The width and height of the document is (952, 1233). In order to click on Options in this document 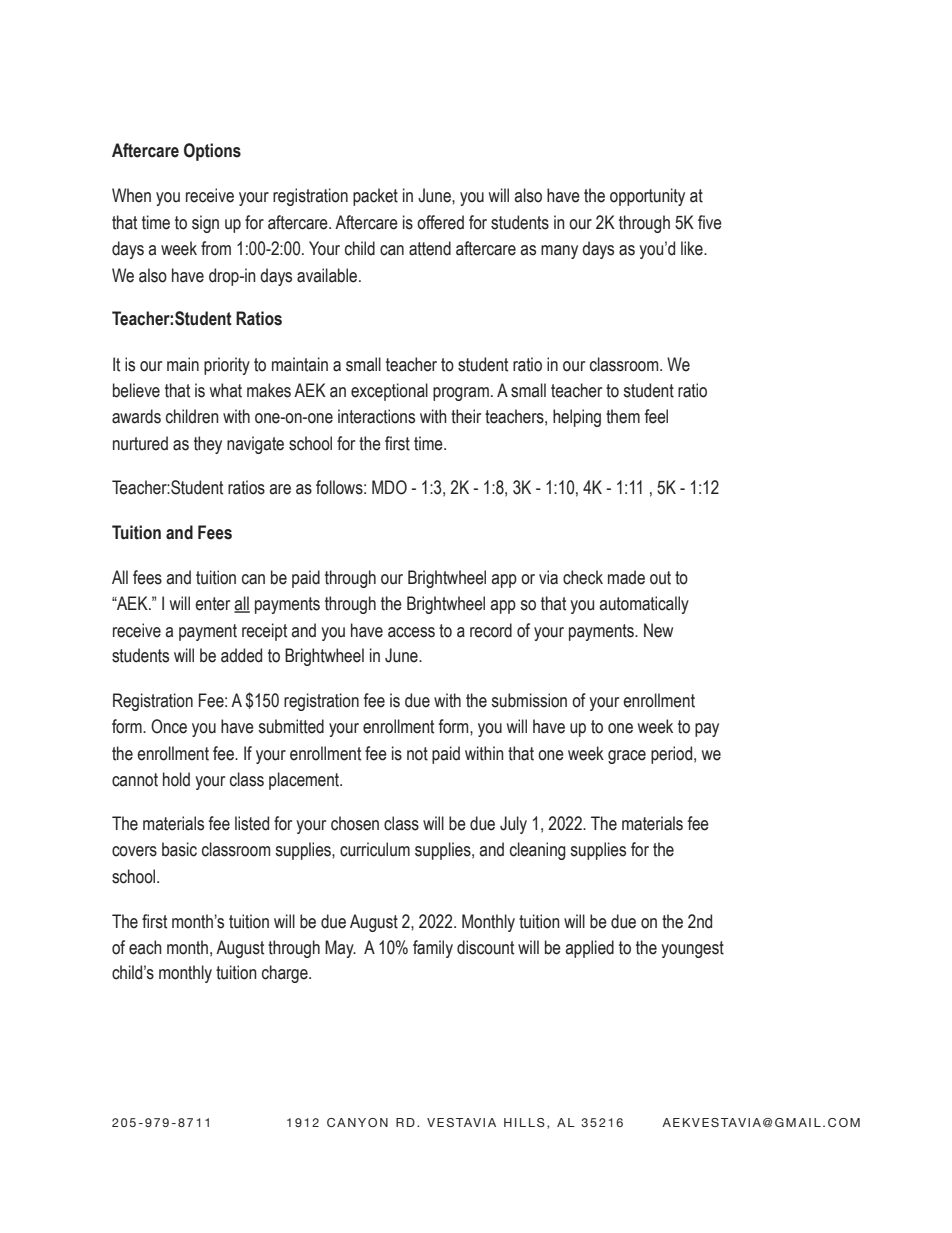, I will do `click(212, 152)`.
